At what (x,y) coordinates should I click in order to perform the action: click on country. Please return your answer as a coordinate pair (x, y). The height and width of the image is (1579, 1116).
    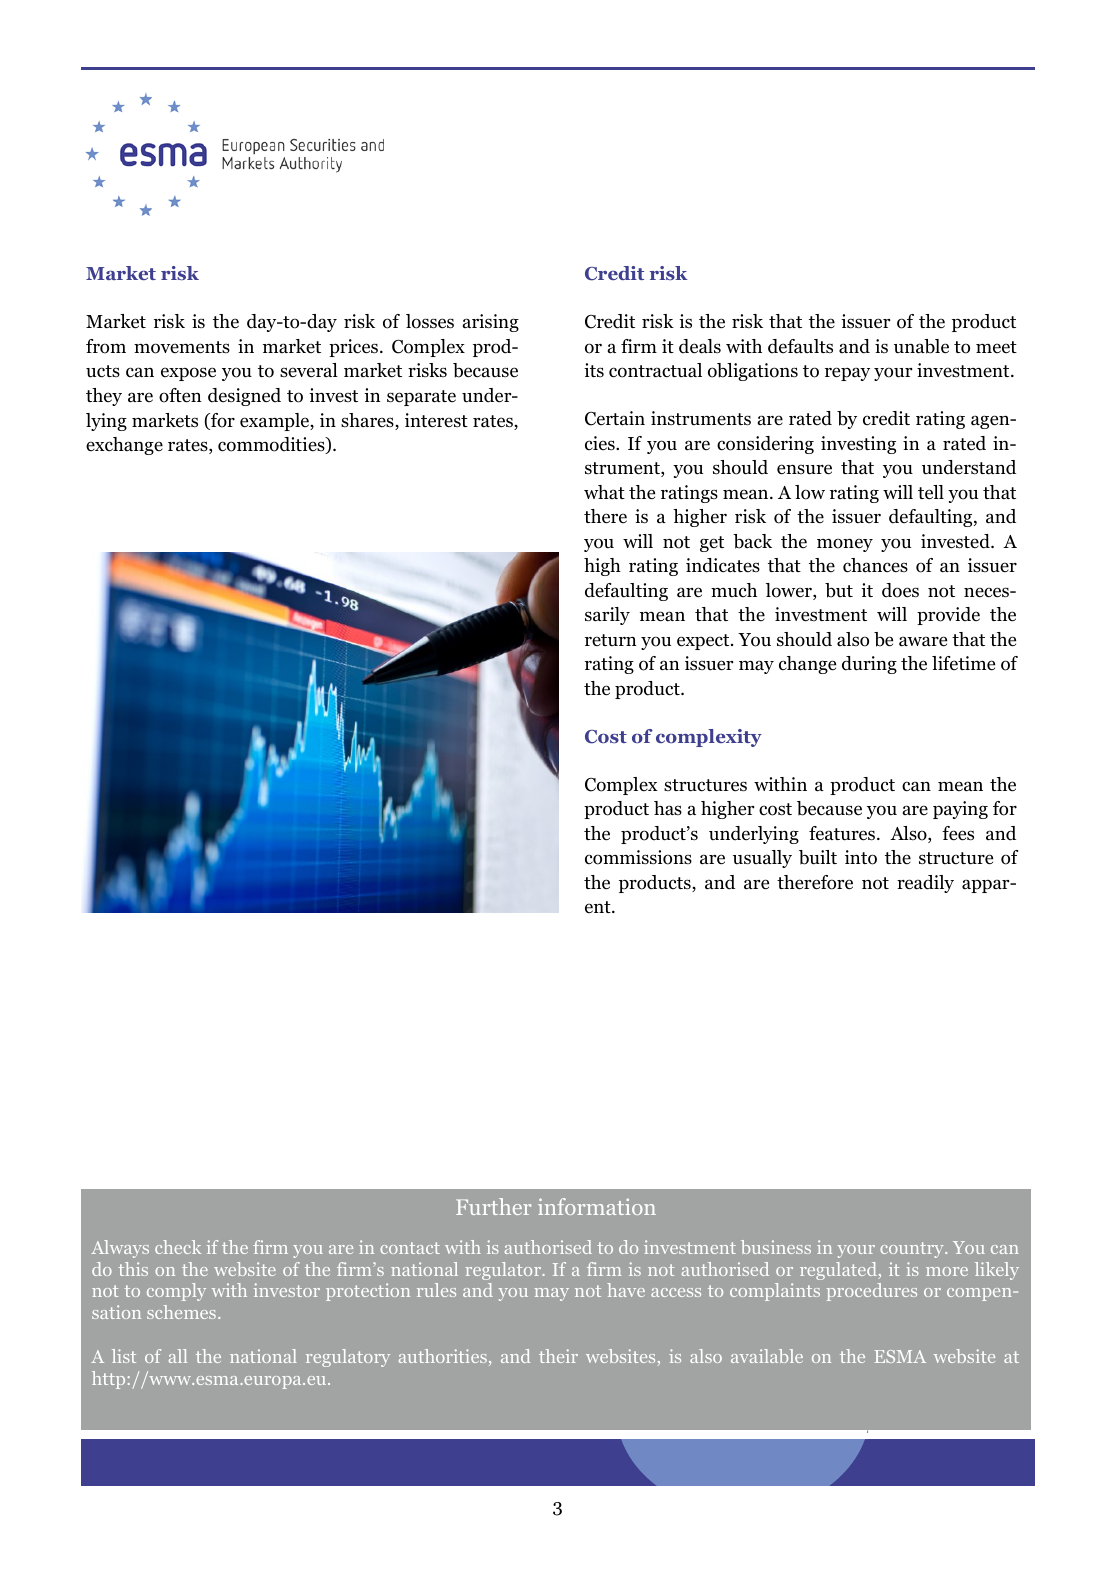
    Looking at the image, I should click on (913, 1250).
